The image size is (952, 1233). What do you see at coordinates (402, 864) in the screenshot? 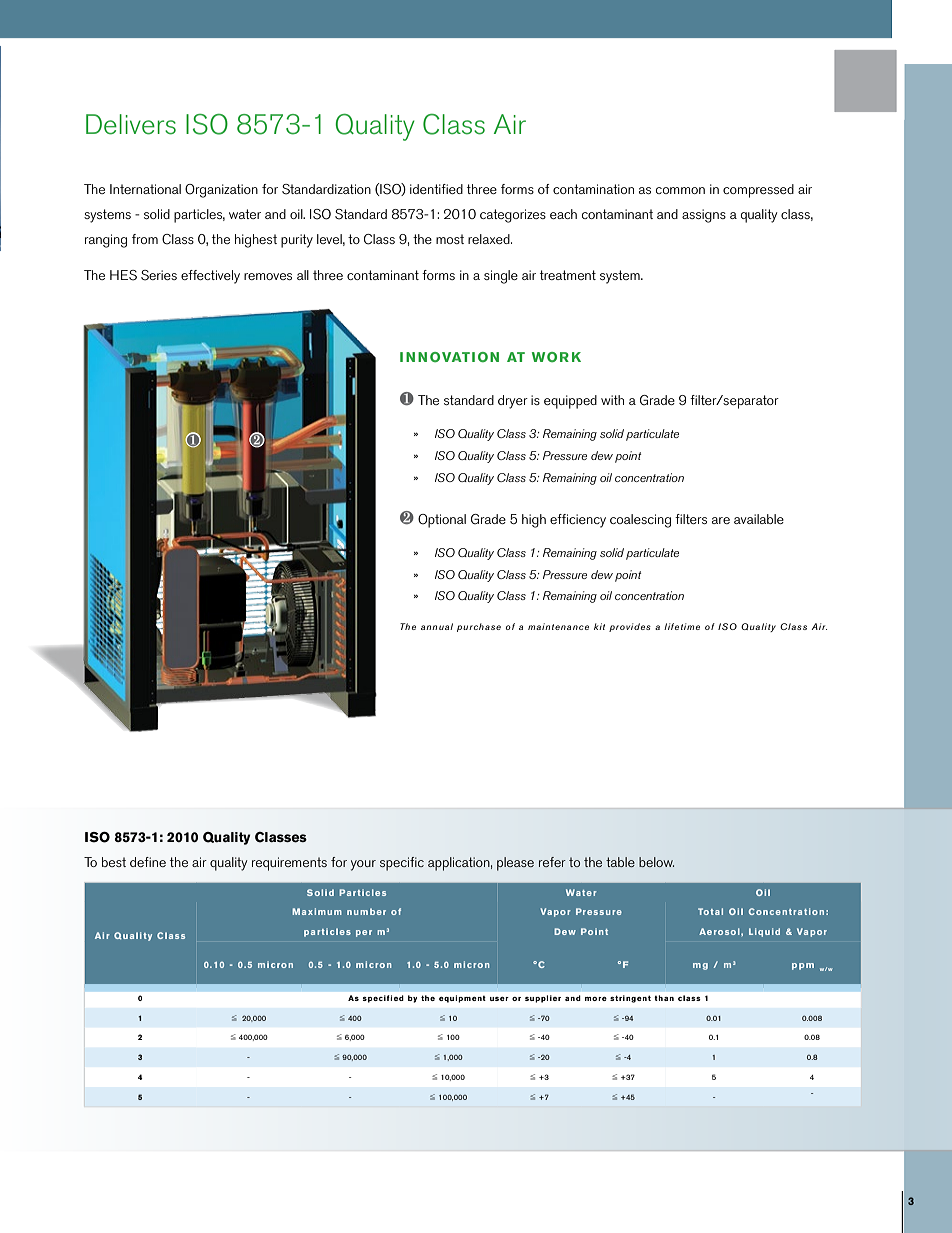
I see `specific` at bounding box center [402, 864].
